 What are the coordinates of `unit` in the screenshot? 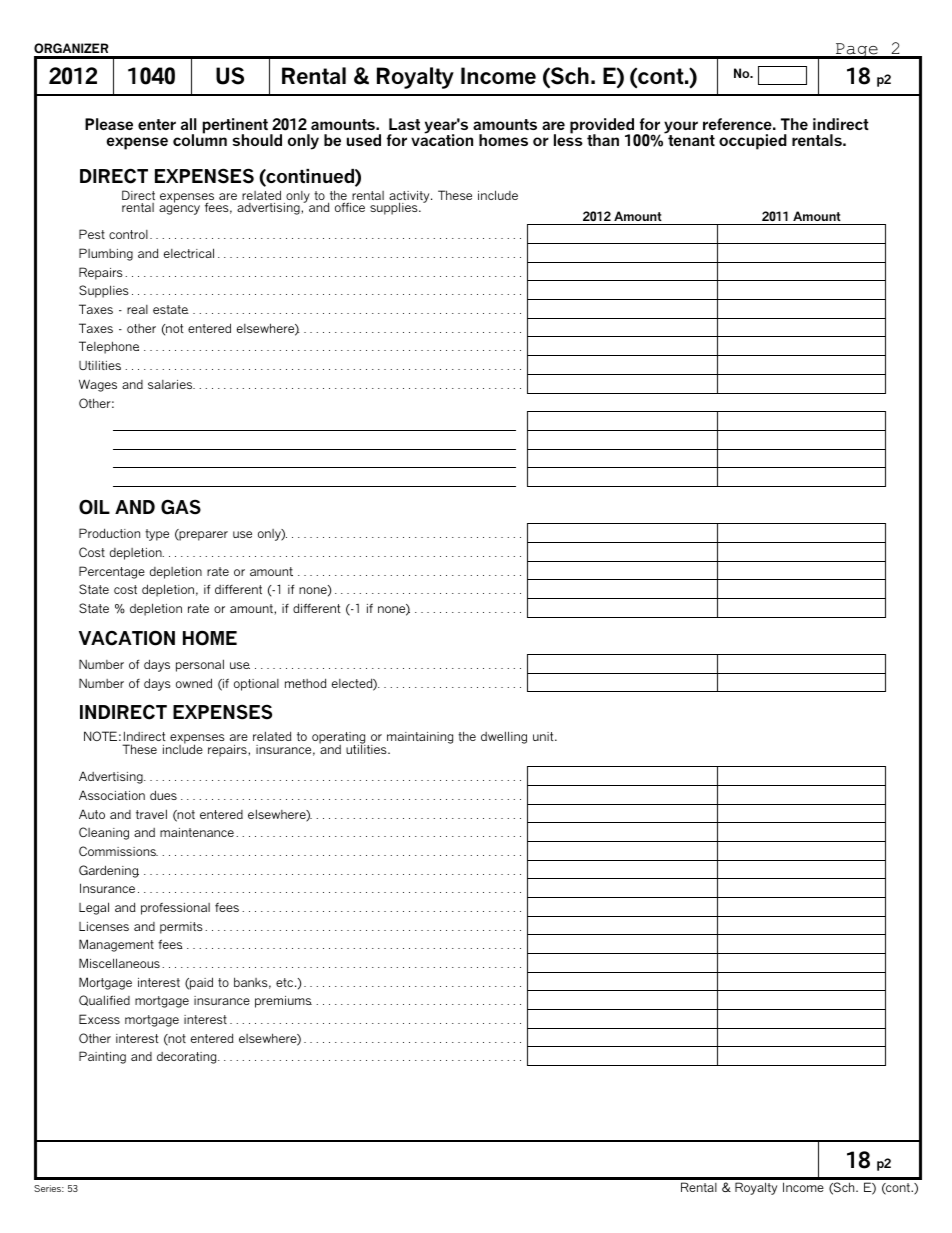 It's located at (544, 736).
